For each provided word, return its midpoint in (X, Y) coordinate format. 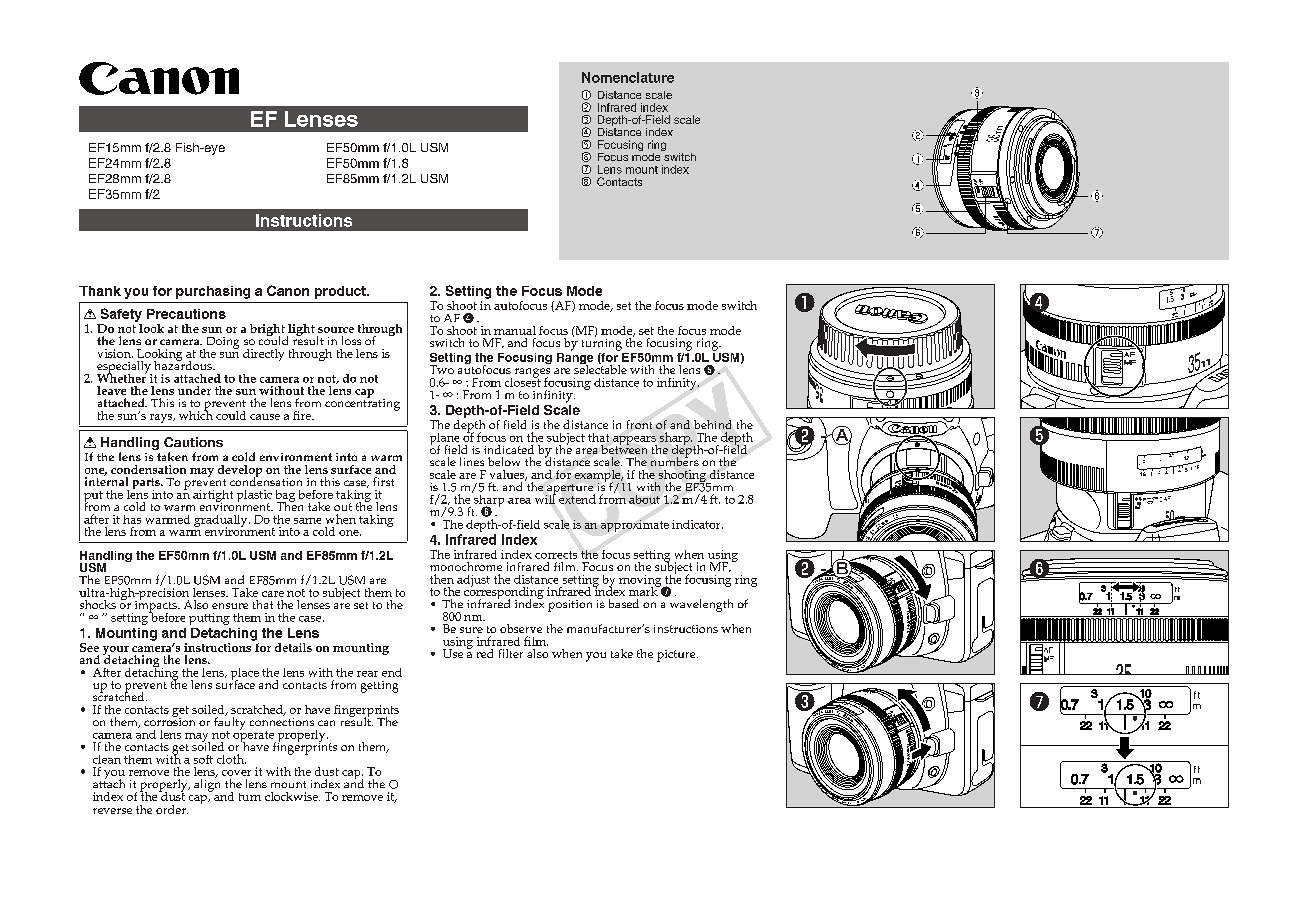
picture (677, 656)
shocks (98, 604)
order (172, 809)
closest (523, 381)
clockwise (292, 796)
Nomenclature (628, 77)
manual (515, 330)
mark (644, 590)
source (336, 330)
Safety (121, 315)
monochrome (466, 566)
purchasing (213, 292)
